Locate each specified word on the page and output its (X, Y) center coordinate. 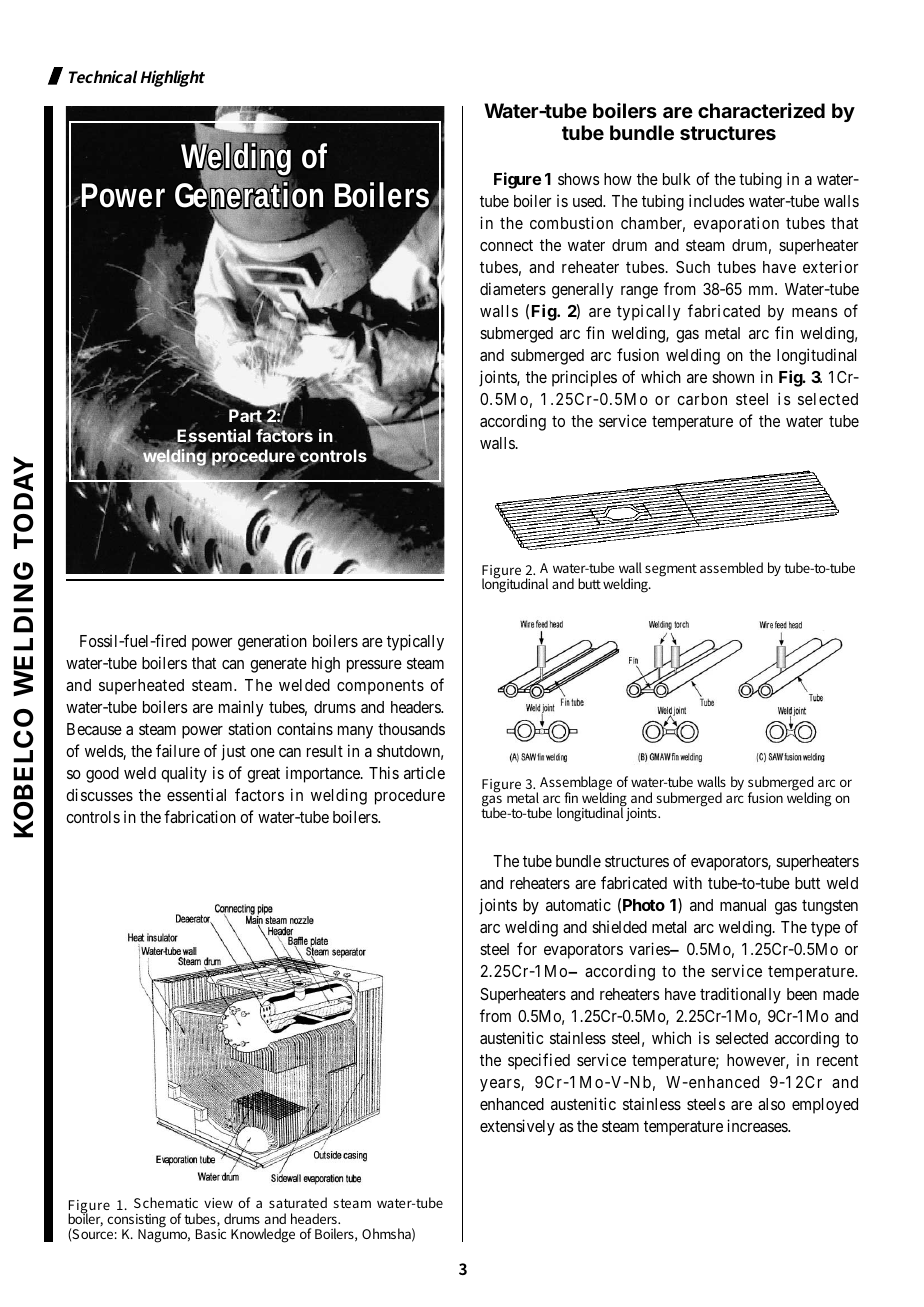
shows (579, 179)
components (380, 687)
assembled (731, 567)
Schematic (166, 1202)
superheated (141, 687)
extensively (517, 1127)
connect (506, 245)
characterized (761, 110)
